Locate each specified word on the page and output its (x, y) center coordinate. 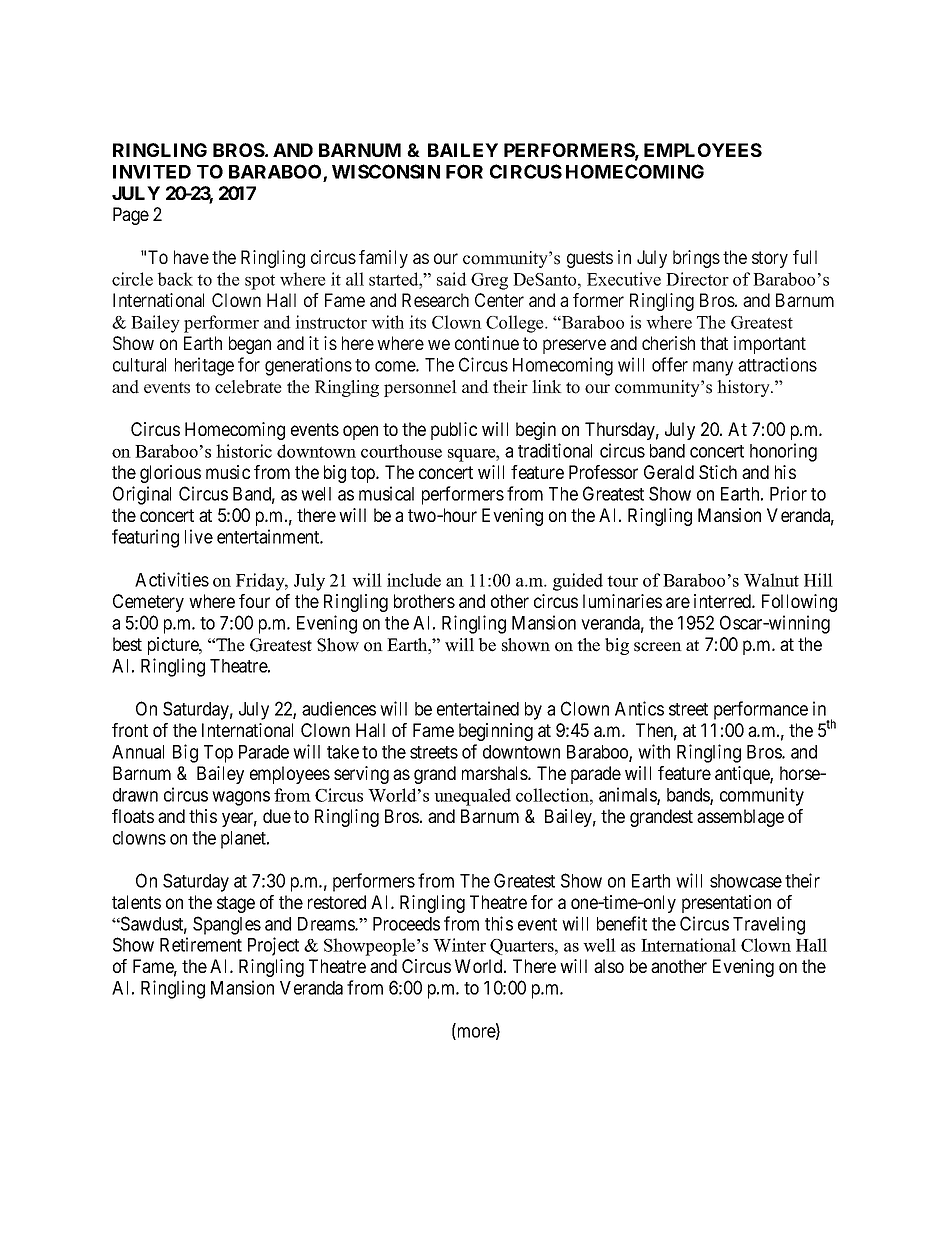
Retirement (201, 944)
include (414, 580)
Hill (818, 580)
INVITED (152, 172)
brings (696, 259)
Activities (172, 579)
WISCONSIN (386, 171)
